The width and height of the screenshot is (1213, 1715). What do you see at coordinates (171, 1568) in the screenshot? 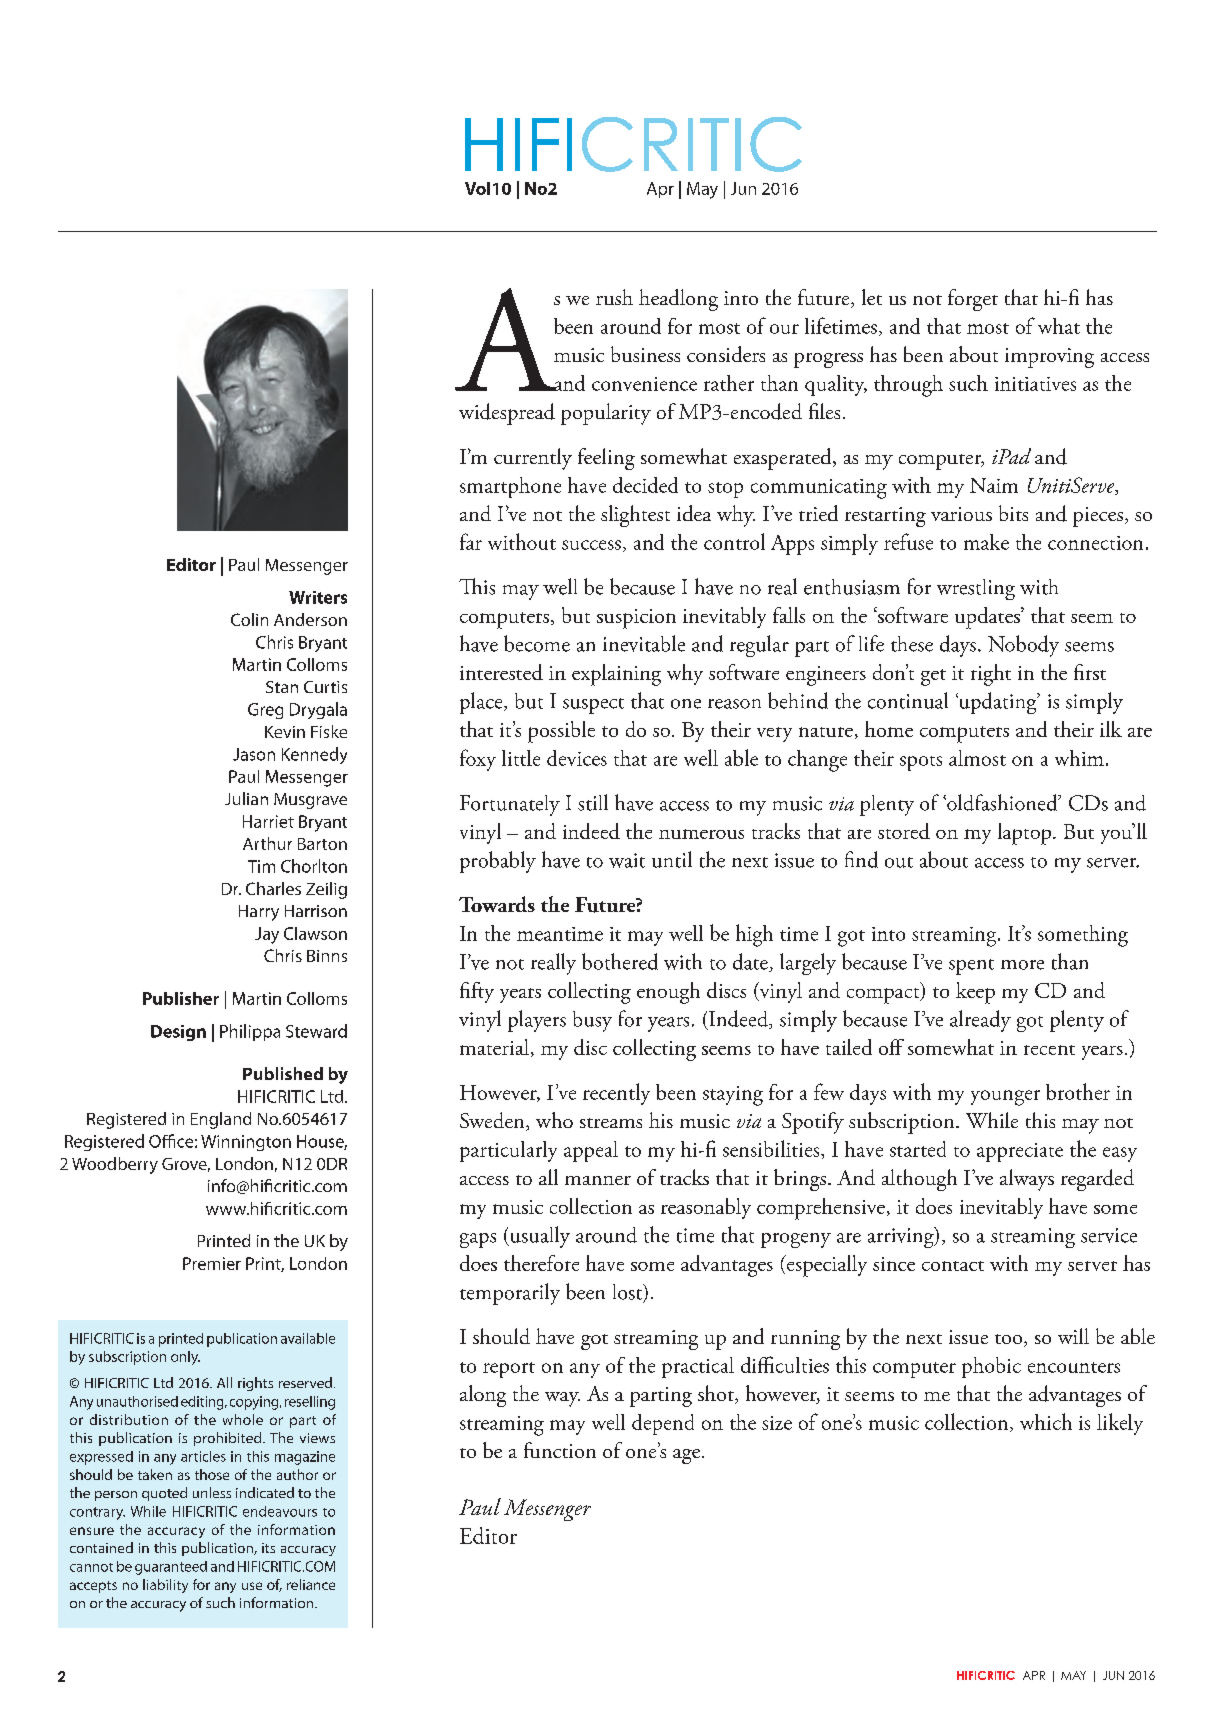
I see `guaranteed` at bounding box center [171, 1568].
